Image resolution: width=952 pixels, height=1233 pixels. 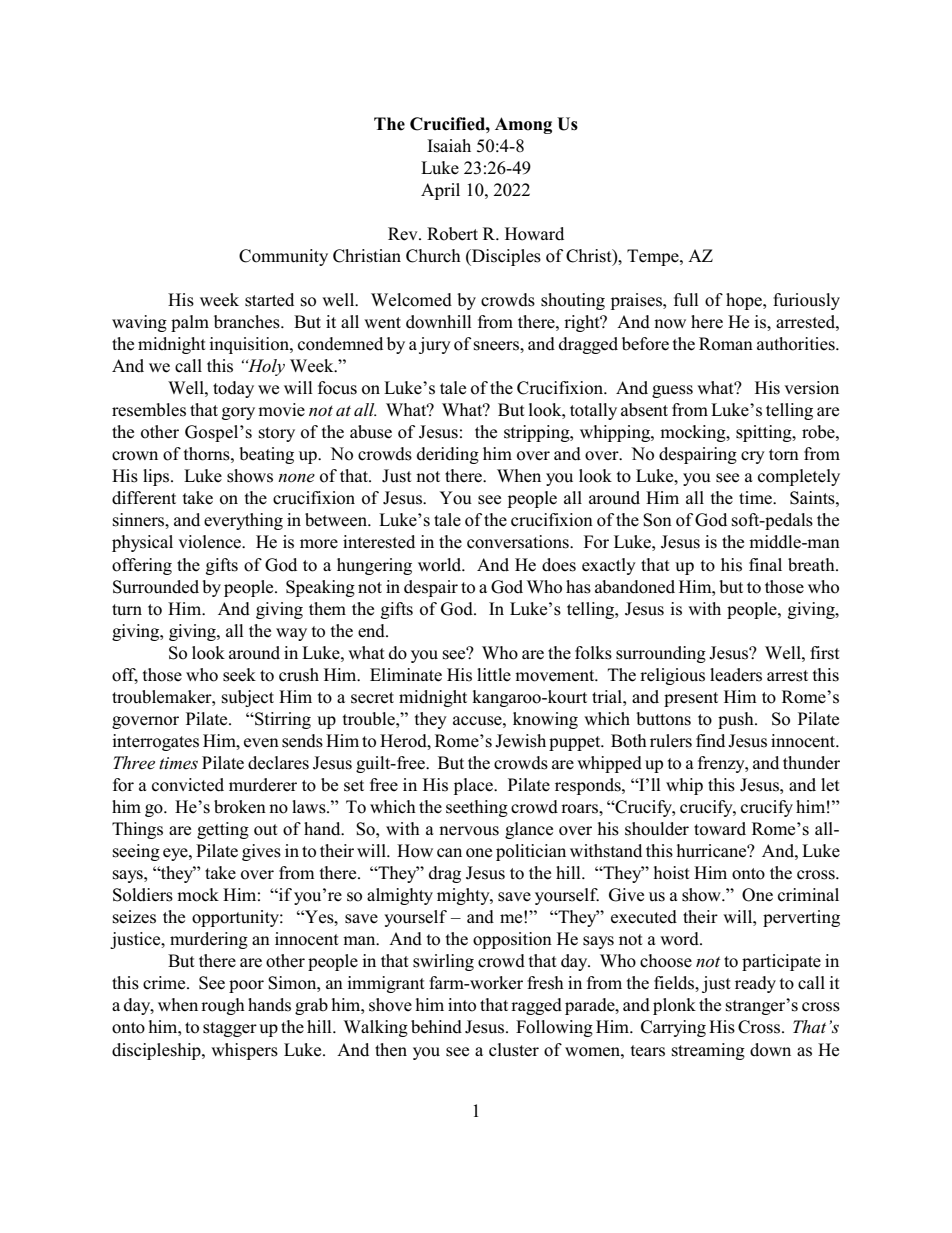 I want to click on today, so click(x=233, y=389).
